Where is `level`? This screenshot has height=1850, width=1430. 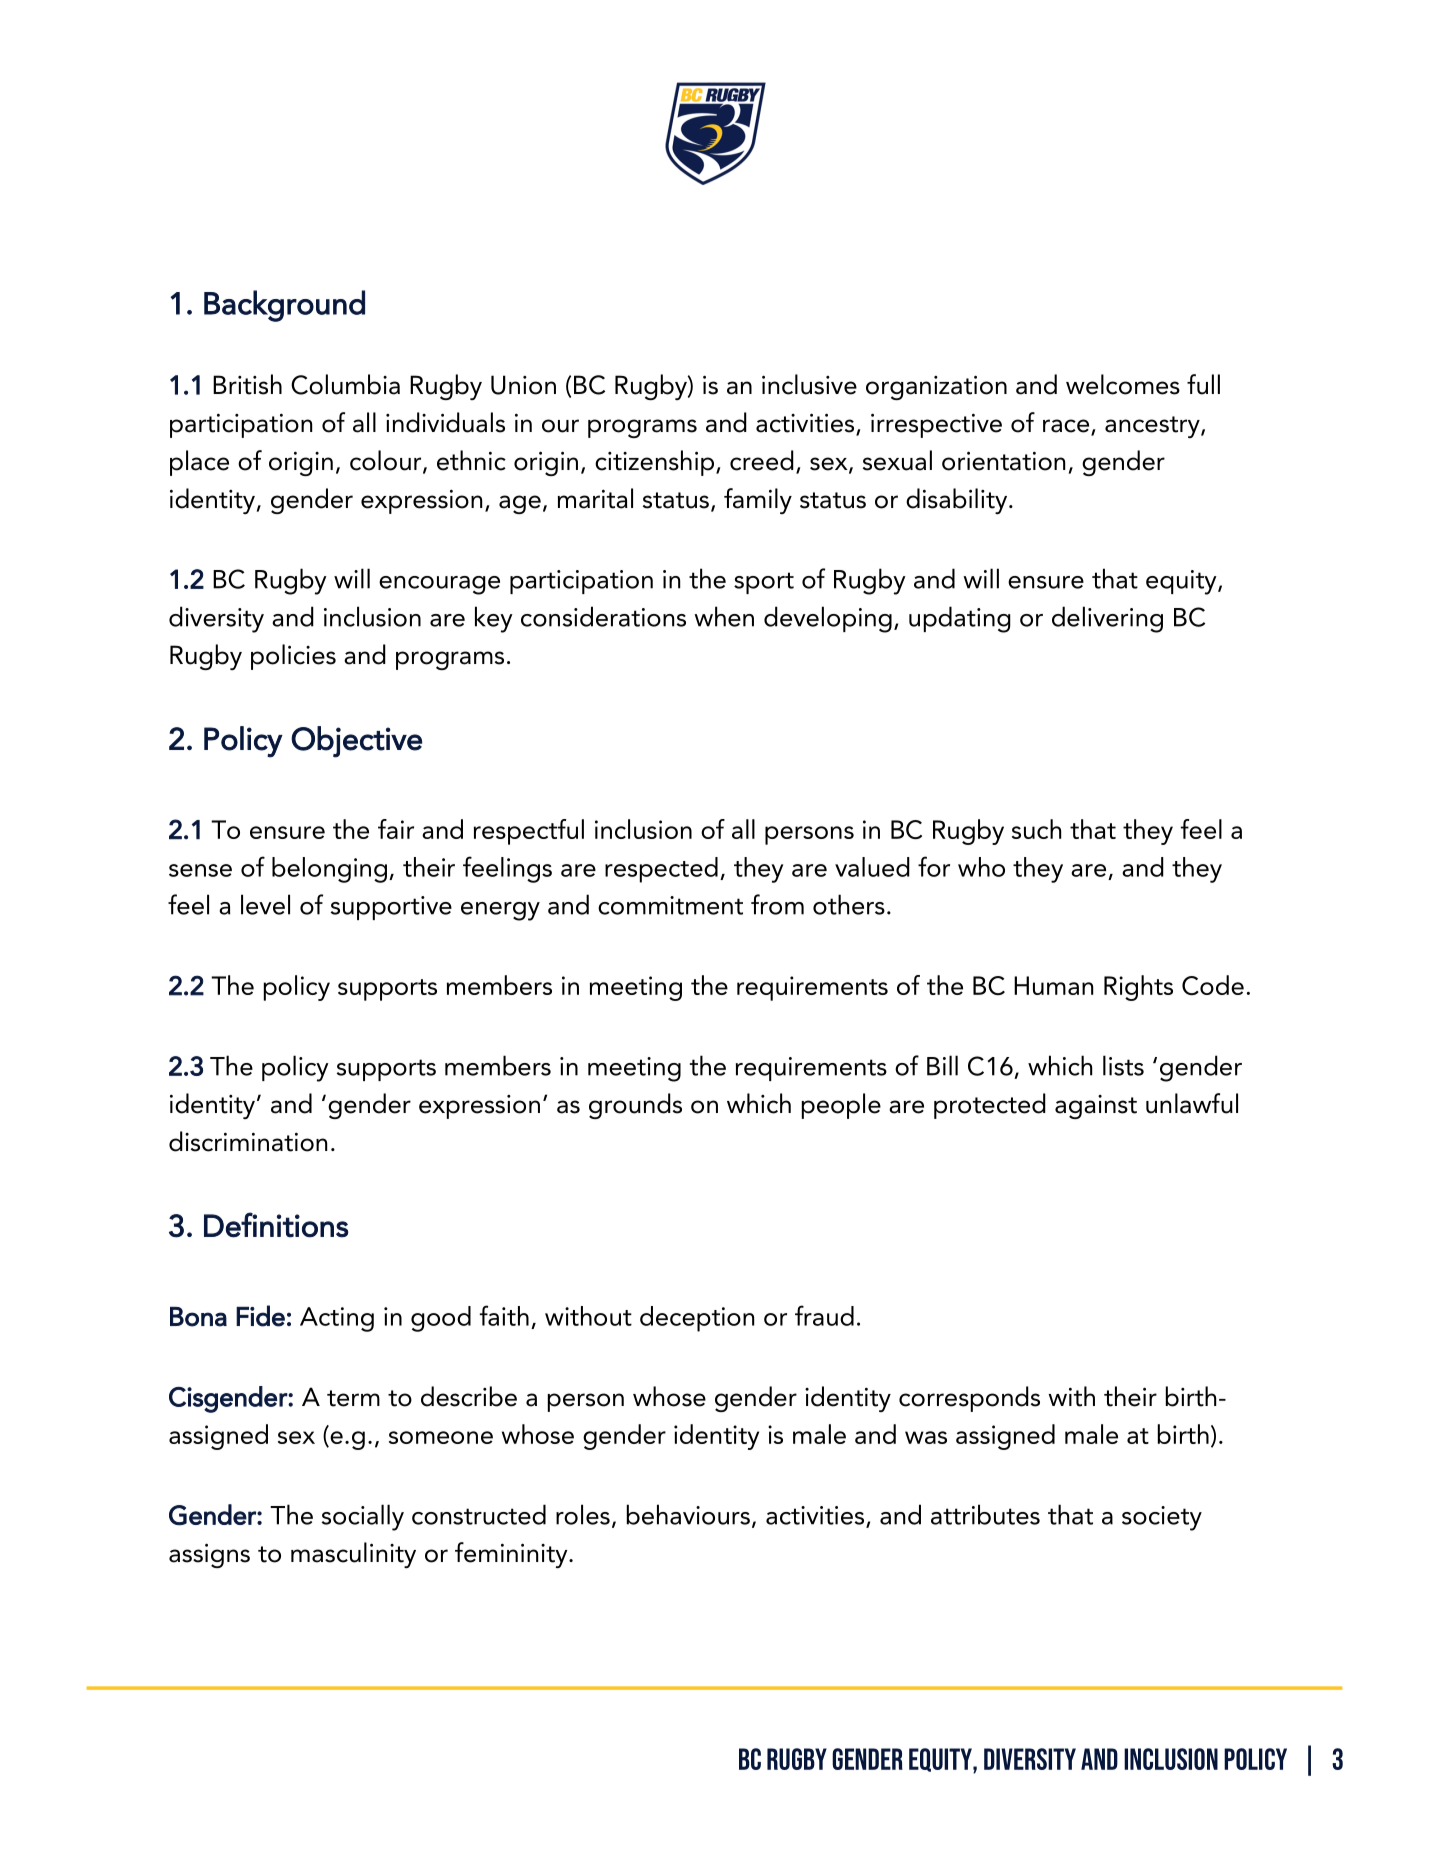
level is located at coordinates (265, 904).
